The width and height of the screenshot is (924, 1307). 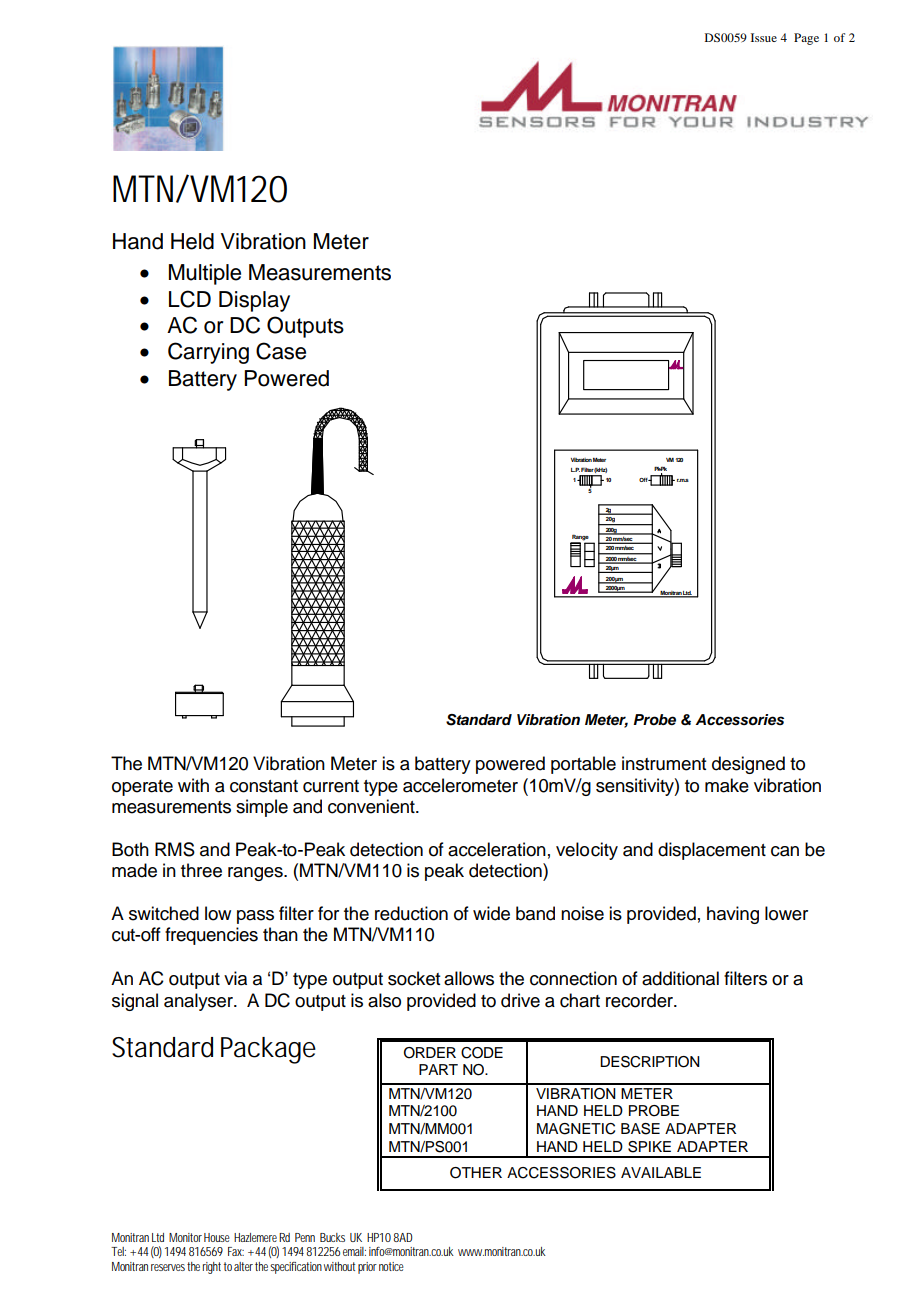 What do you see at coordinates (748, 765) in the screenshot?
I see `designed` at bounding box center [748, 765].
